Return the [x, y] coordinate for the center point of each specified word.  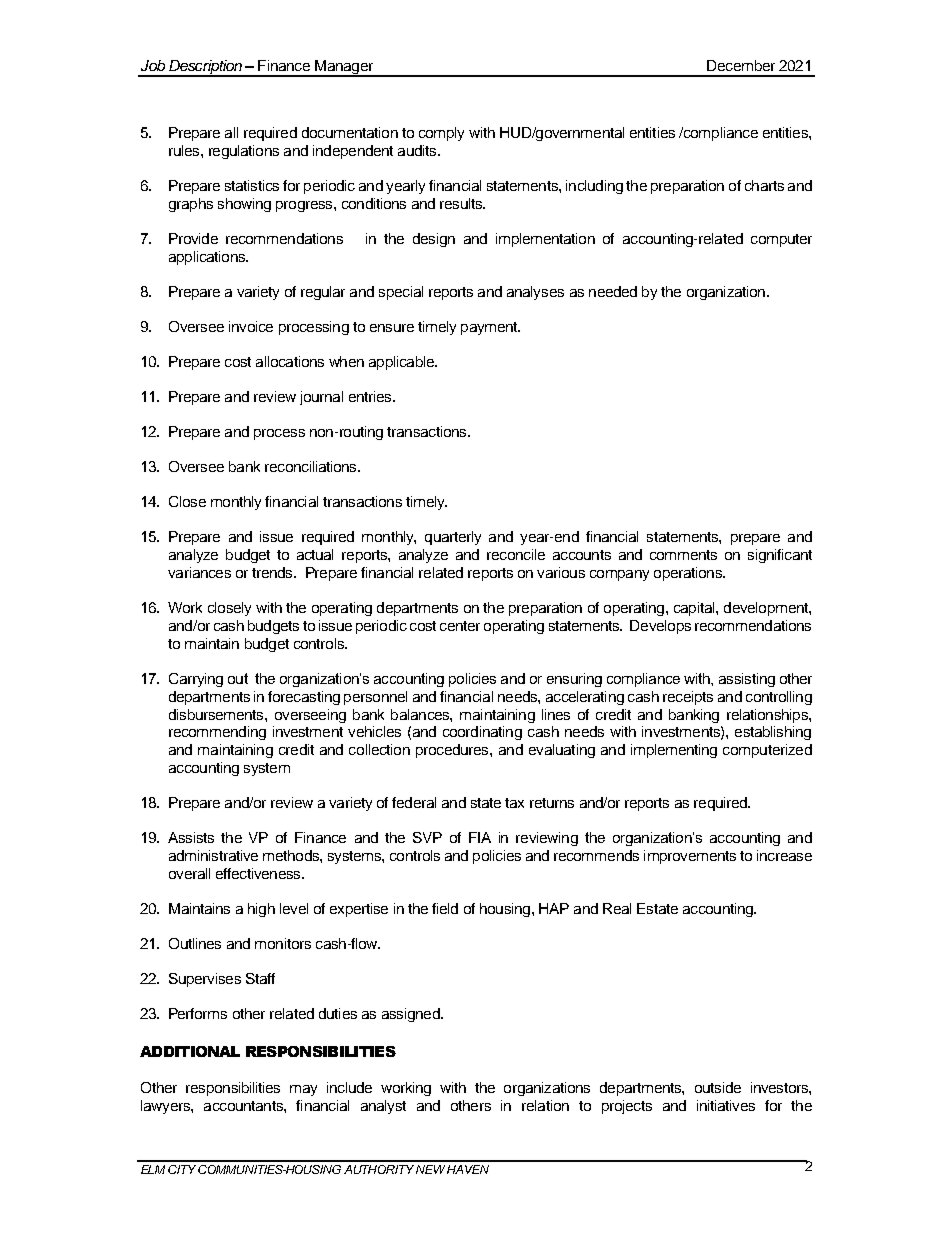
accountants [244, 1106]
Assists [191, 837]
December [741, 65]
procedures [453, 751]
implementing [674, 751]
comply [441, 134]
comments [683, 555]
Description [205, 68]
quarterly [453, 538]
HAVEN [468, 1169]
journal [321, 398]
